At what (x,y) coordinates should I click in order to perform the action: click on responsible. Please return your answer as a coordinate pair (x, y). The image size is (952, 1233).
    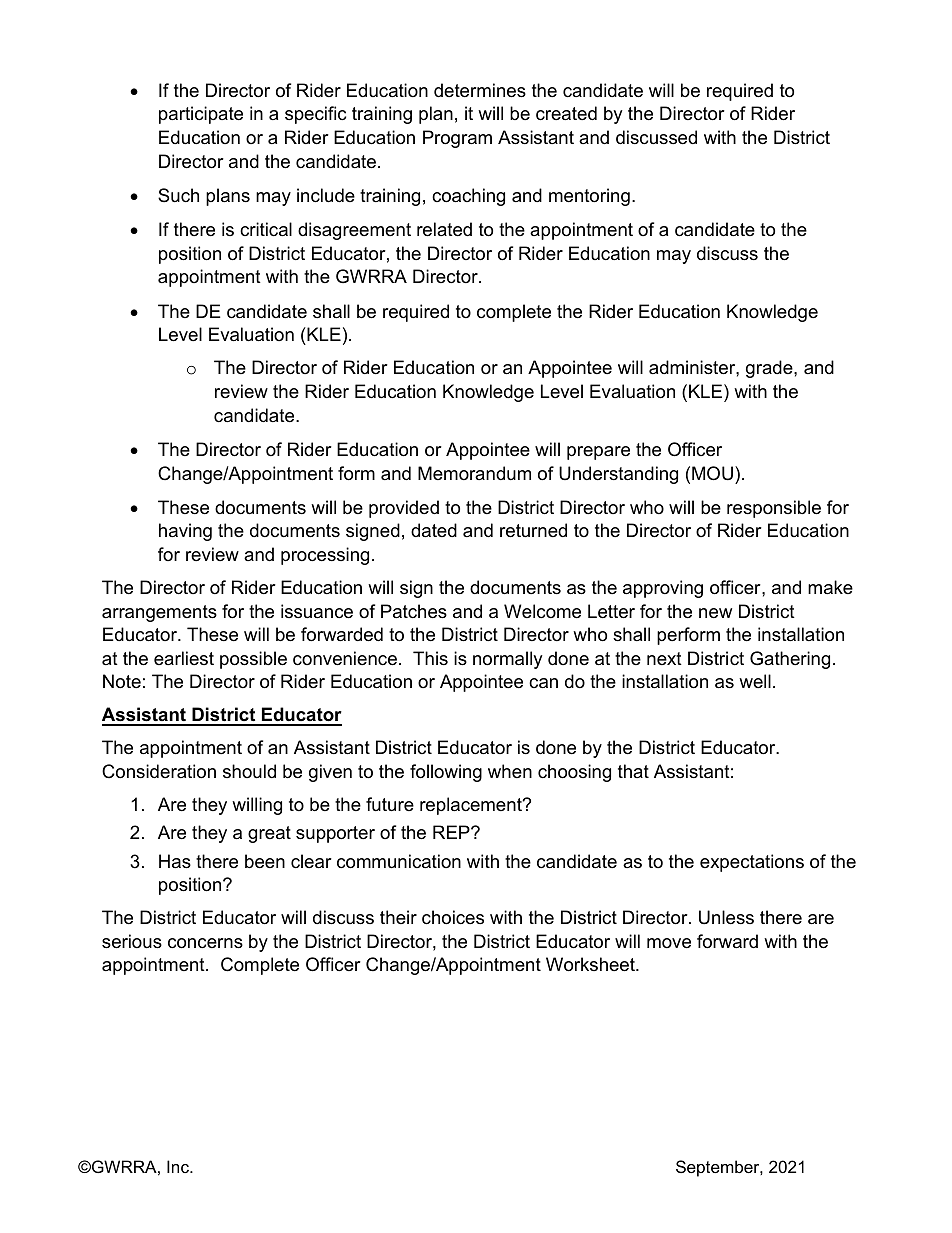
    Looking at the image, I should click on (774, 509).
